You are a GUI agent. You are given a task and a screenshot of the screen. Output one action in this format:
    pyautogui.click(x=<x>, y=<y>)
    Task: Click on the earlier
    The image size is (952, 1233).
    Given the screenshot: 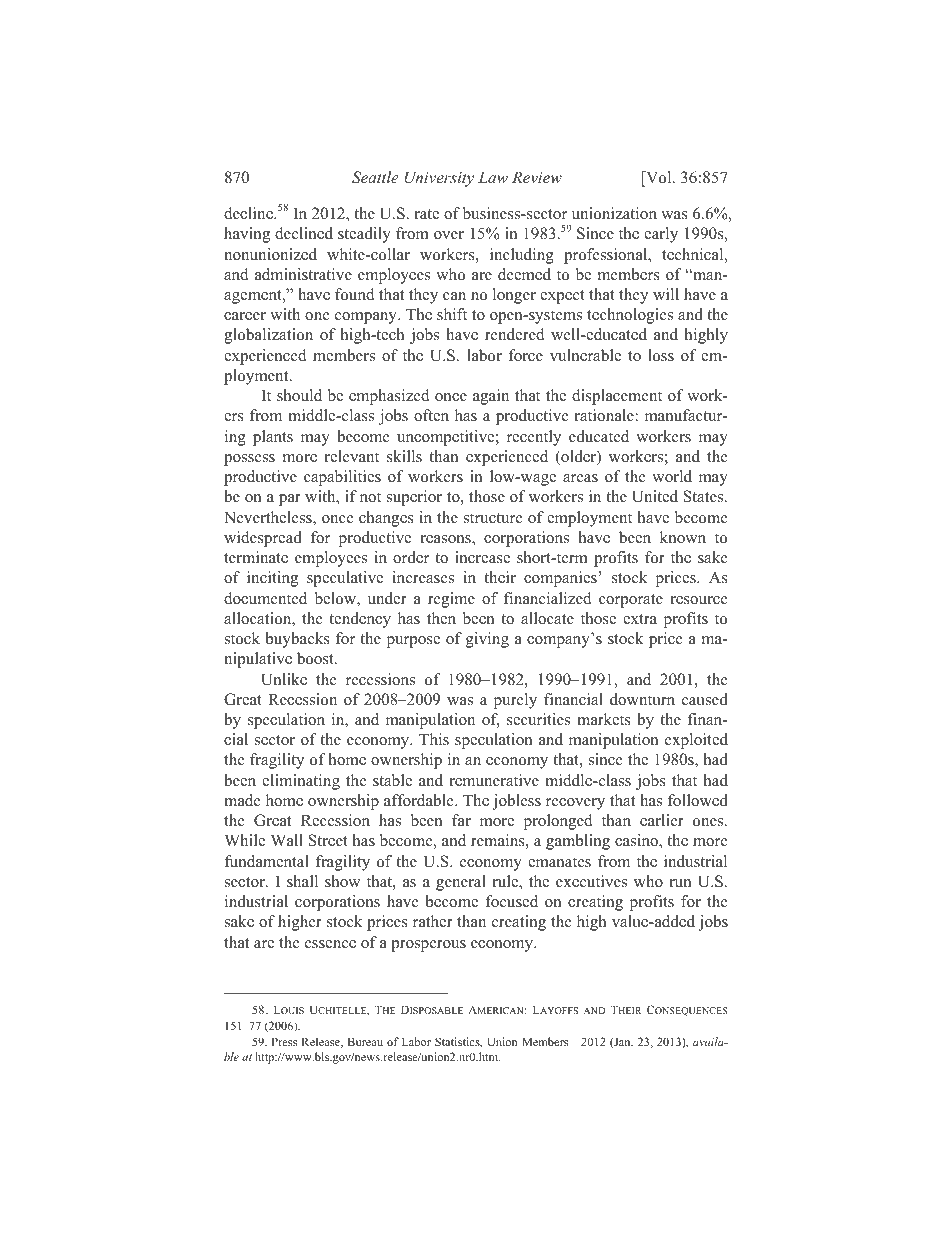 What is the action you would take?
    pyautogui.click(x=662, y=820)
